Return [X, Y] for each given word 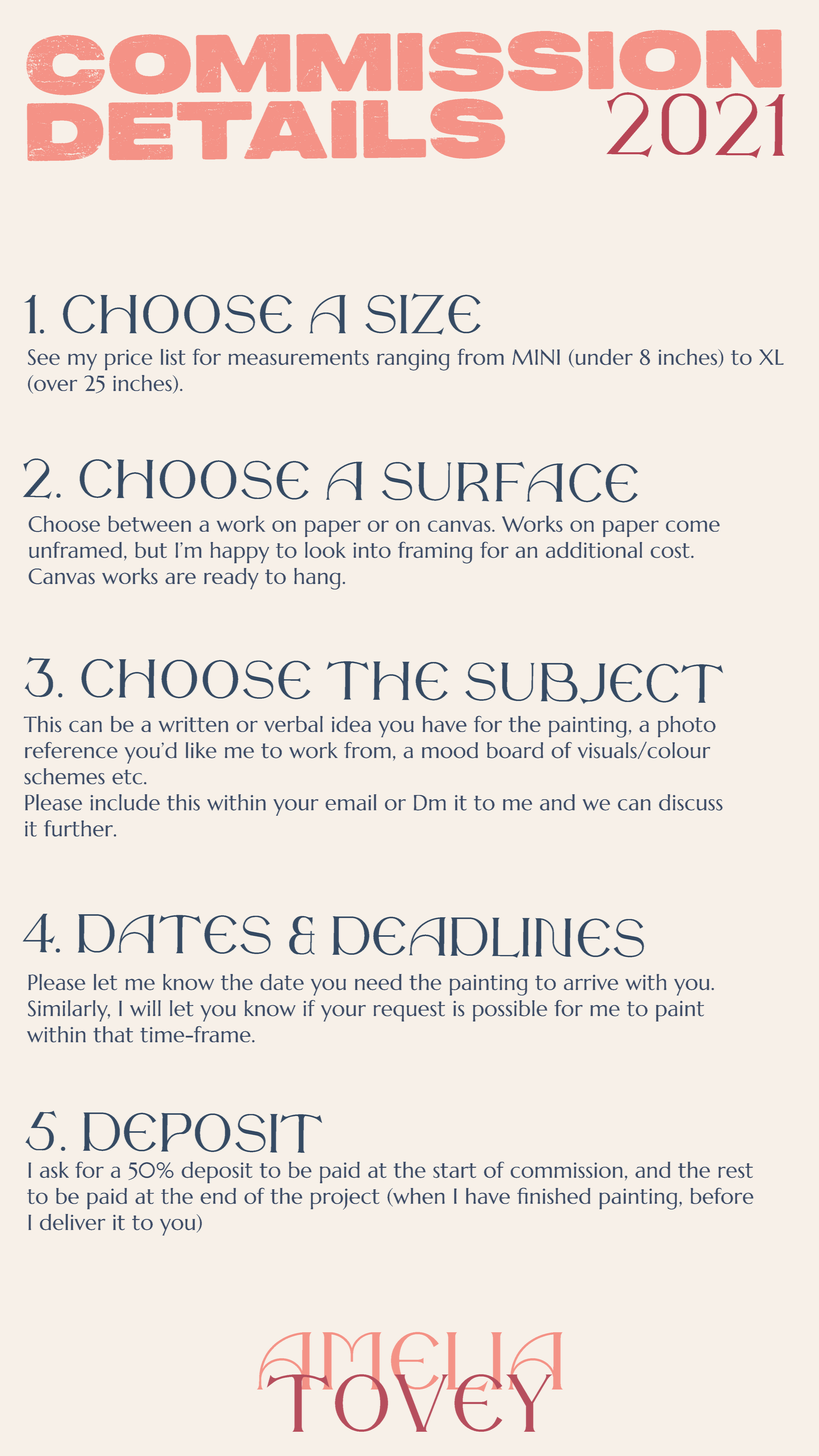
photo [687, 726]
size [423, 314]
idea [351, 724]
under [603, 358]
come [693, 526]
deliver [72, 1222]
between [149, 524]
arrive [591, 982]
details [266, 130]
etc [128, 777]
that [113, 1034]
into [372, 550]
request [409, 1011]
